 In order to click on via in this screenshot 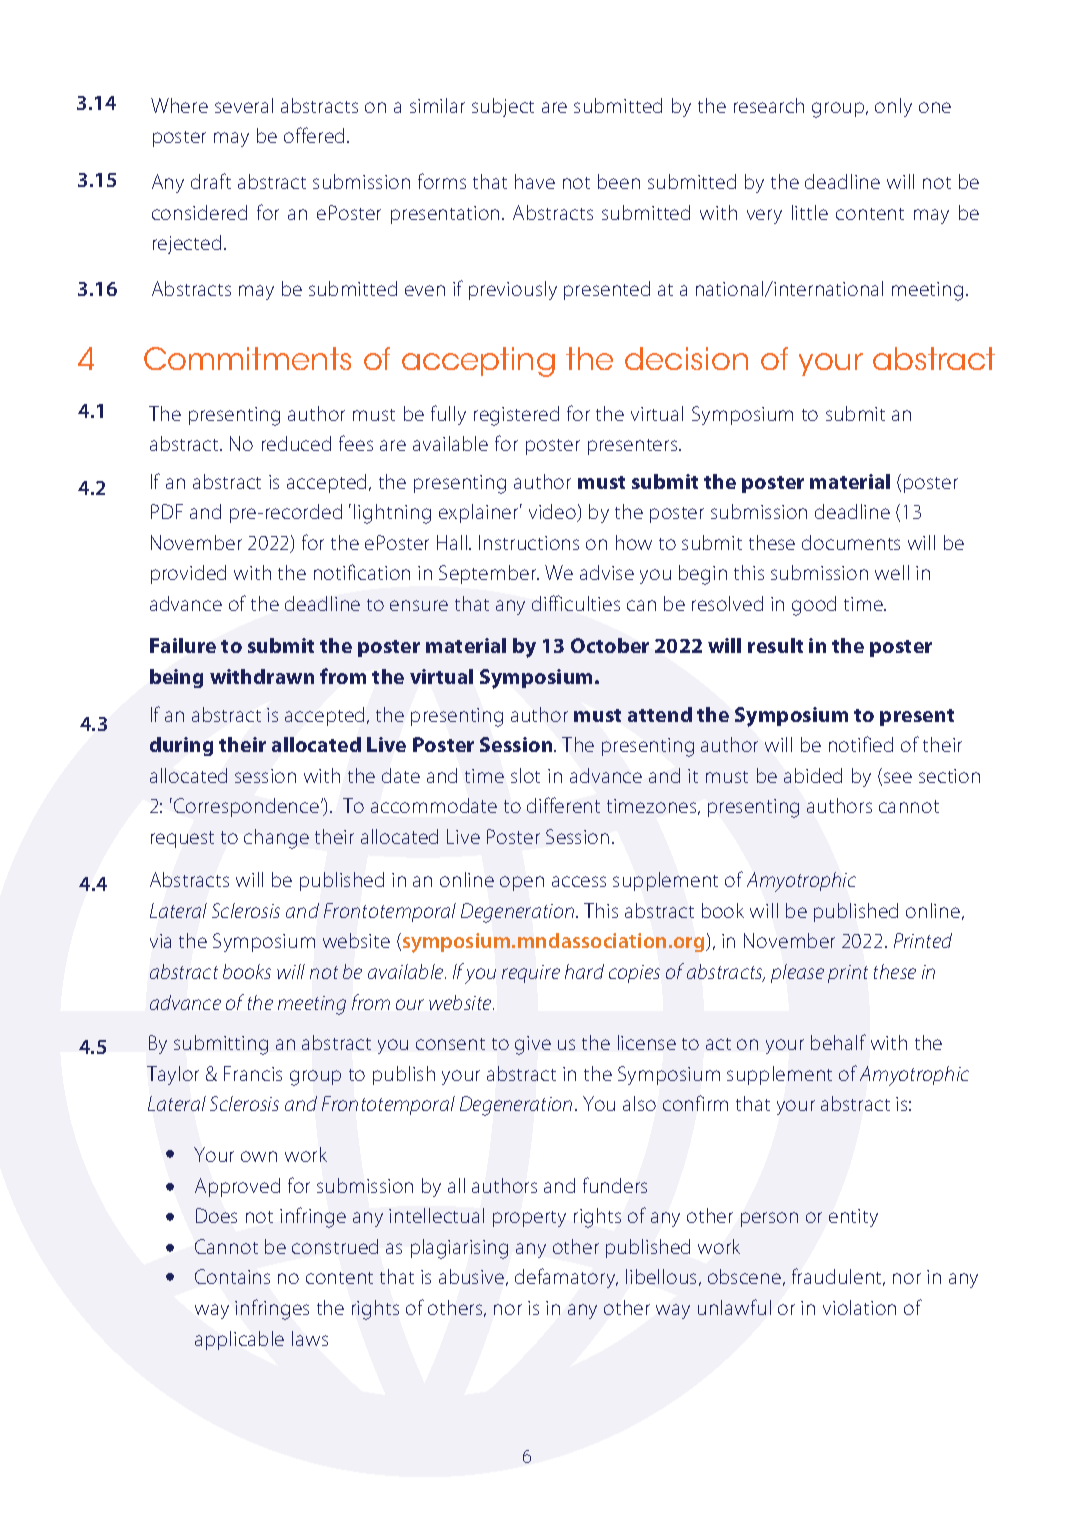, I will do `click(160, 941)`.
